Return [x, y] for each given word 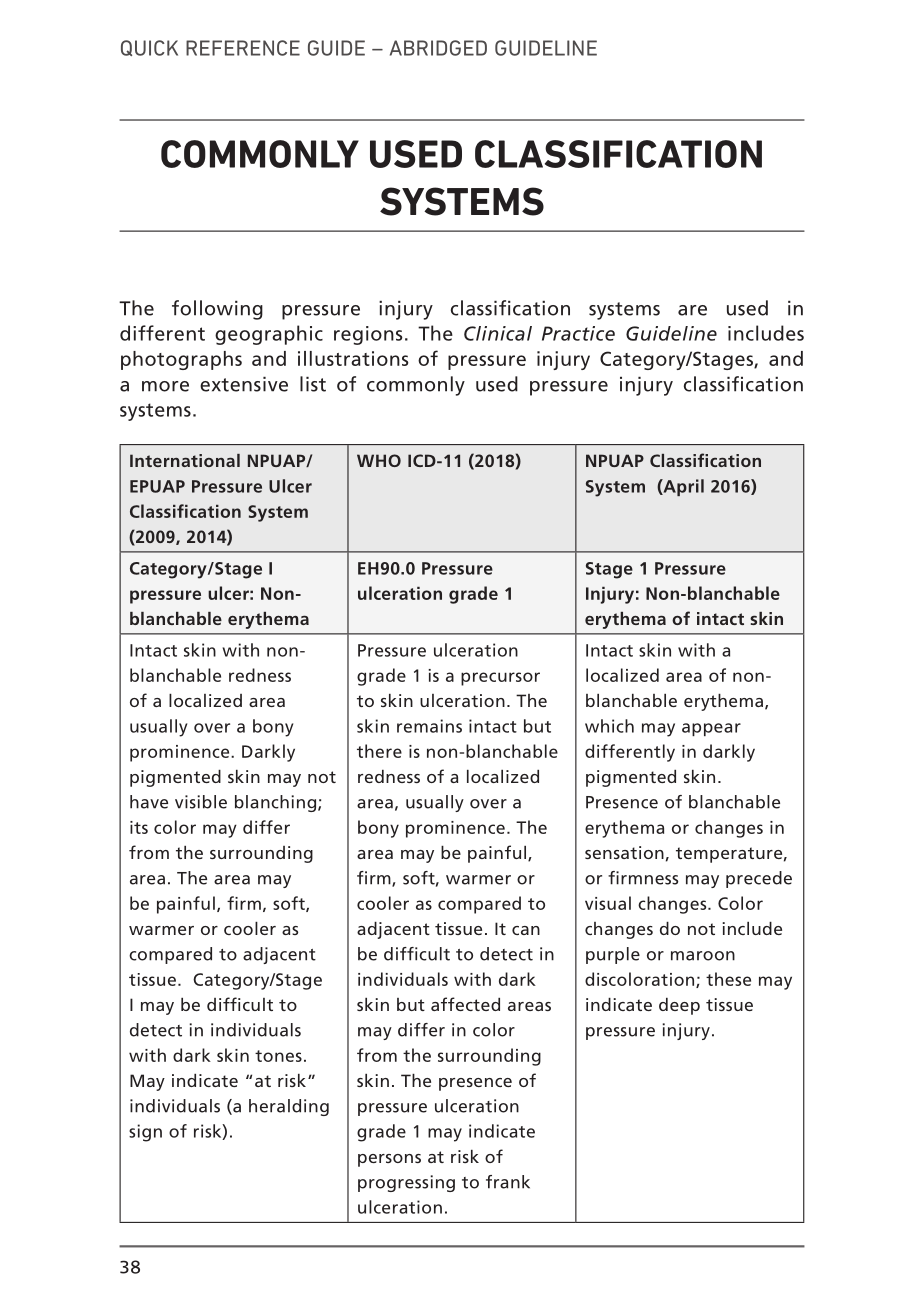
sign [145, 1133]
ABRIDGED [438, 48]
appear [711, 729]
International [185, 460]
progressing [406, 1183]
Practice [578, 333]
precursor [500, 679]
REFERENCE [243, 48]
